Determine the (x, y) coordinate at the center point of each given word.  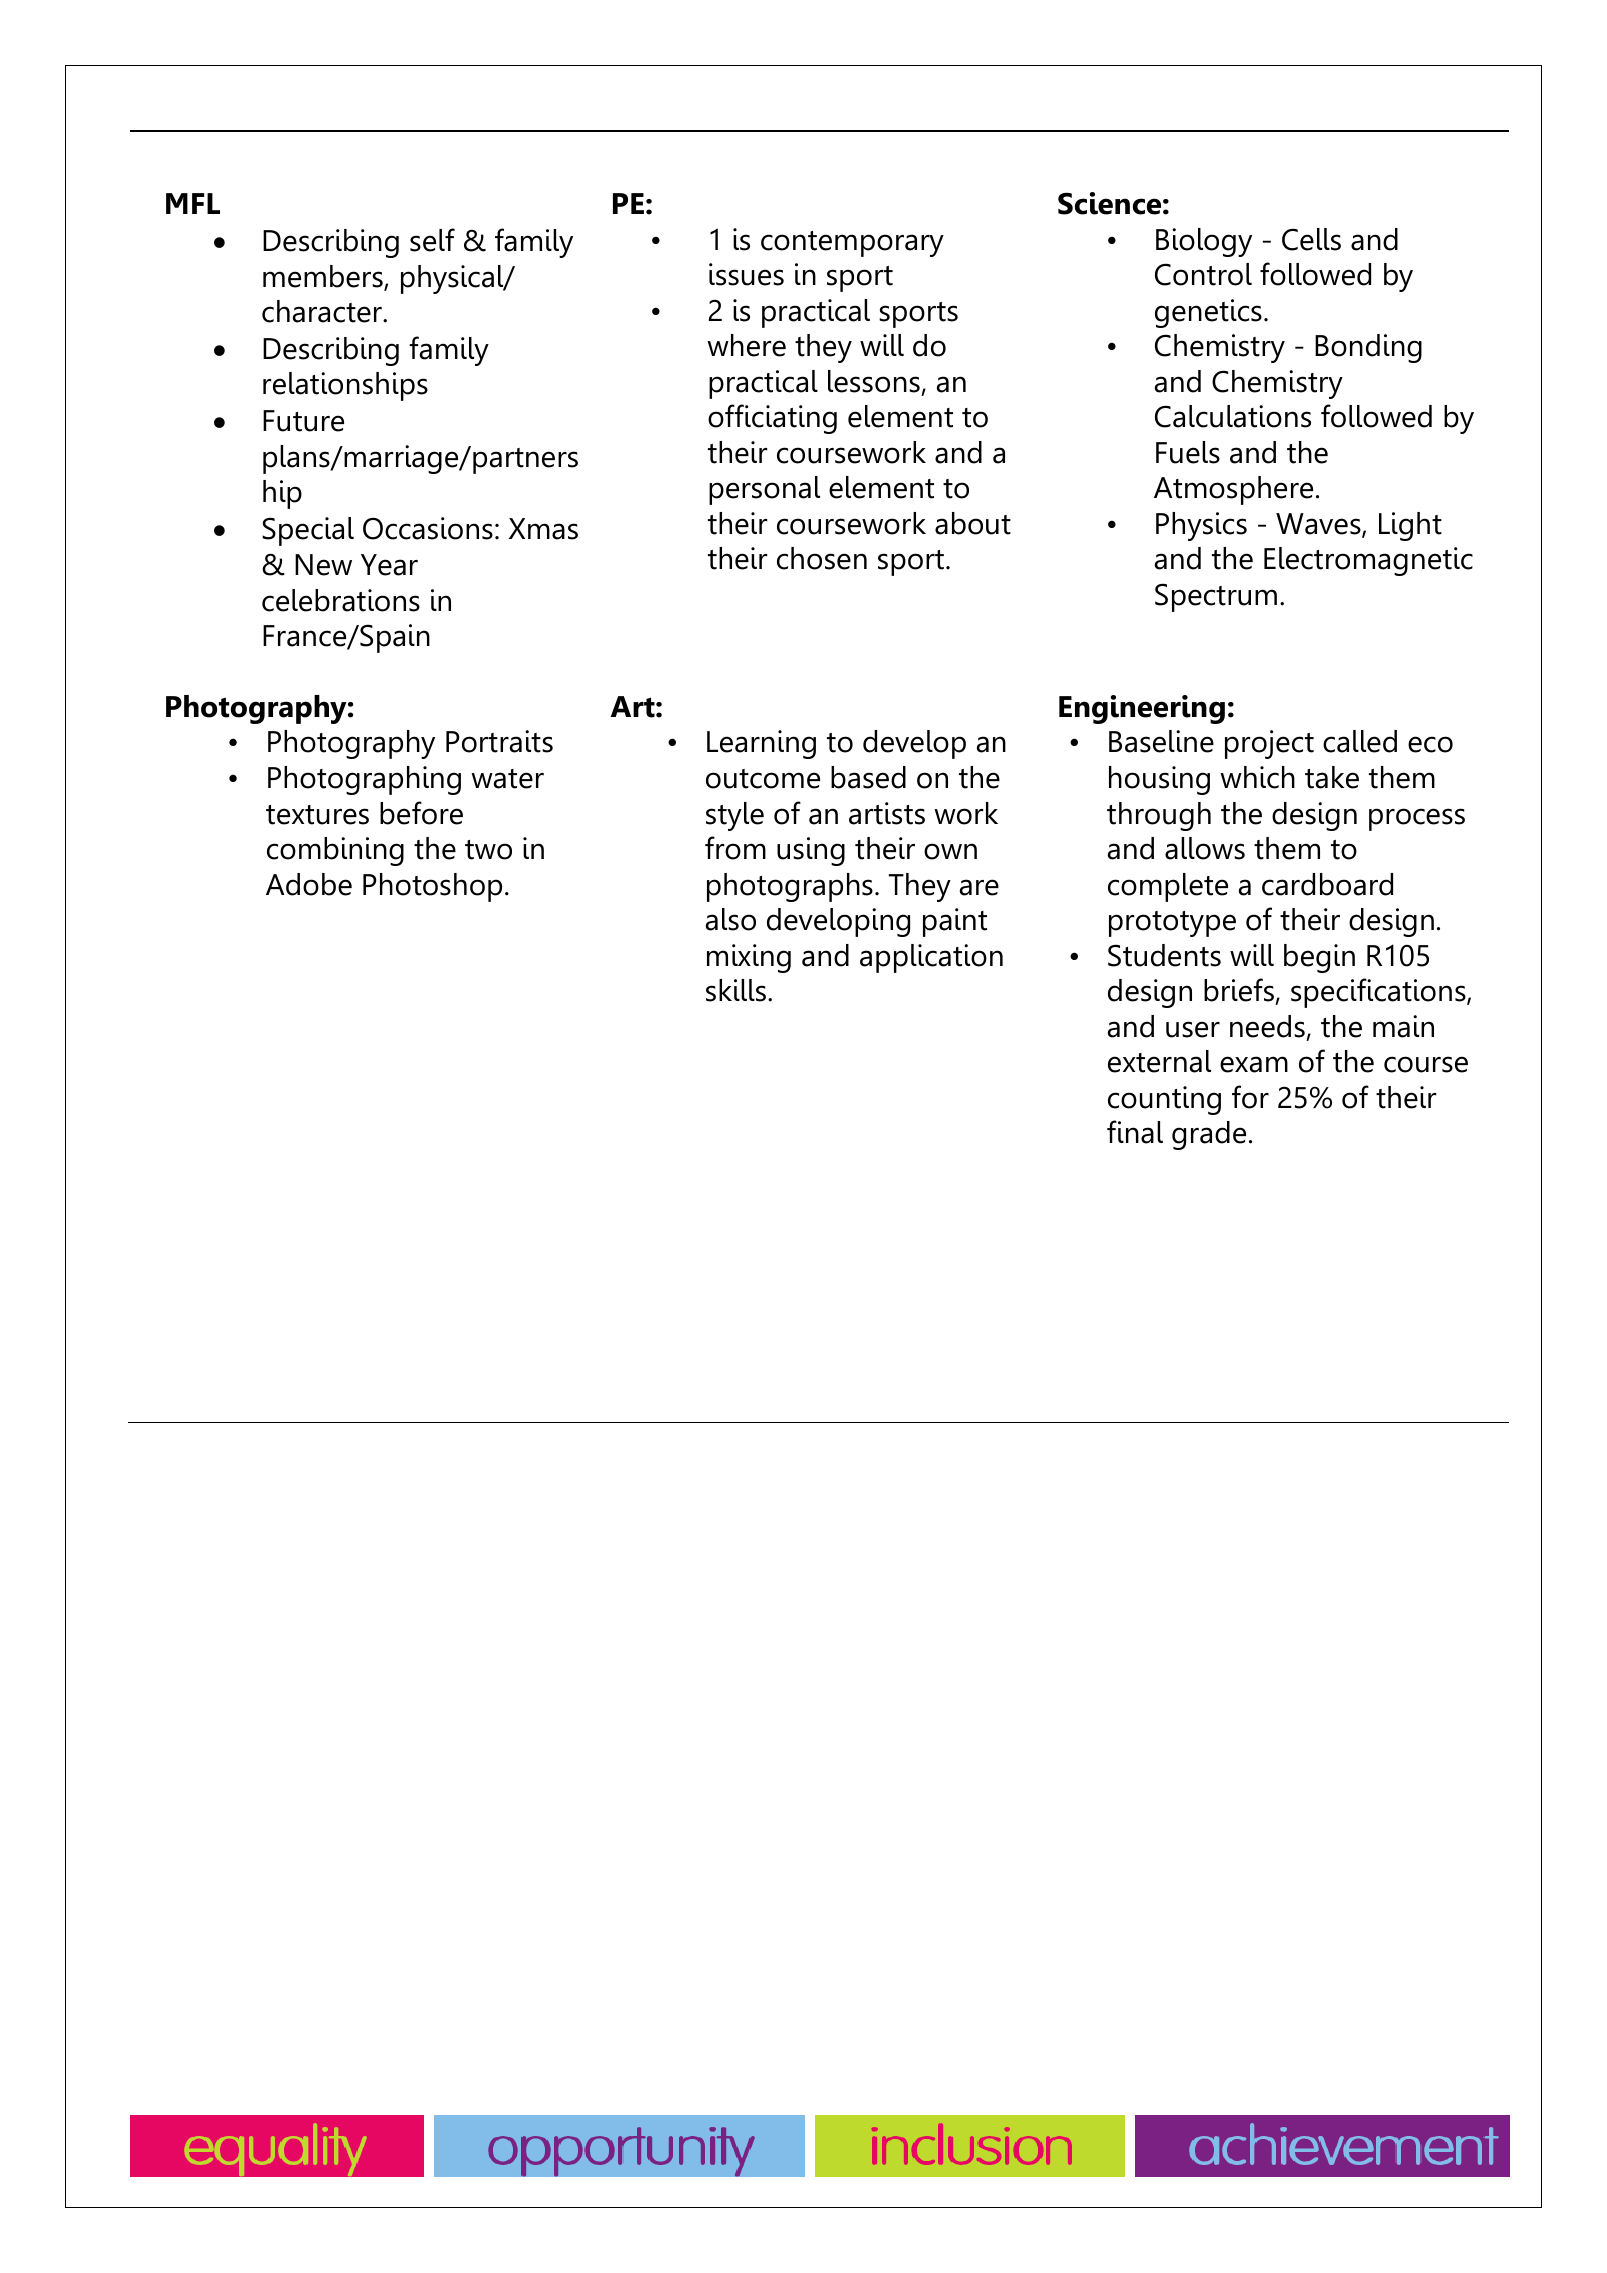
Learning (761, 744)
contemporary (852, 244)
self (432, 240)
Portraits (499, 741)
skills (737, 990)
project (1269, 744)
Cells (1311, 239)
